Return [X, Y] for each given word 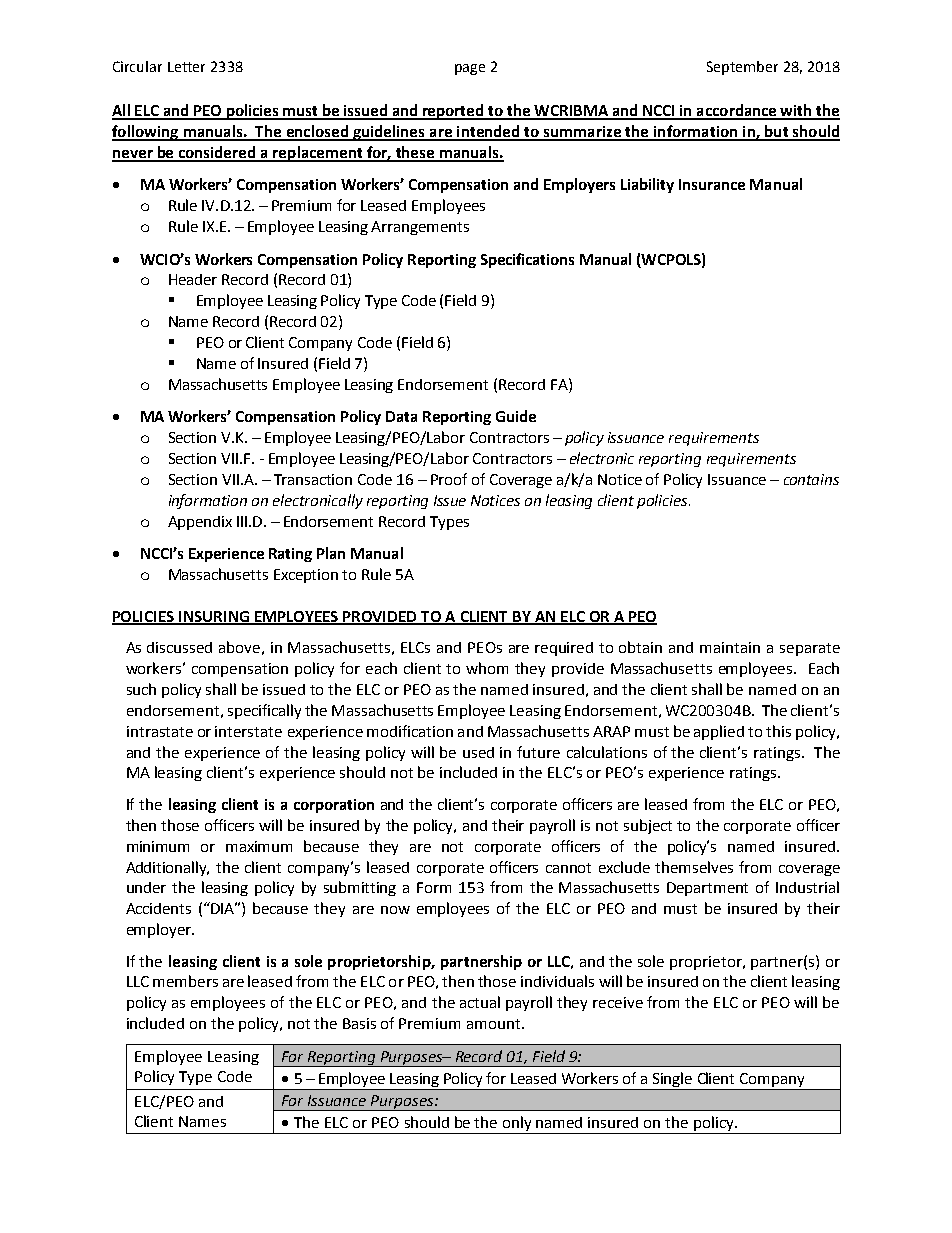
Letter [186, 67]
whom [487, 668]
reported [453, 112]
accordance [737, 111]
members [185, 981]
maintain [730, 647]
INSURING [214, 617]
